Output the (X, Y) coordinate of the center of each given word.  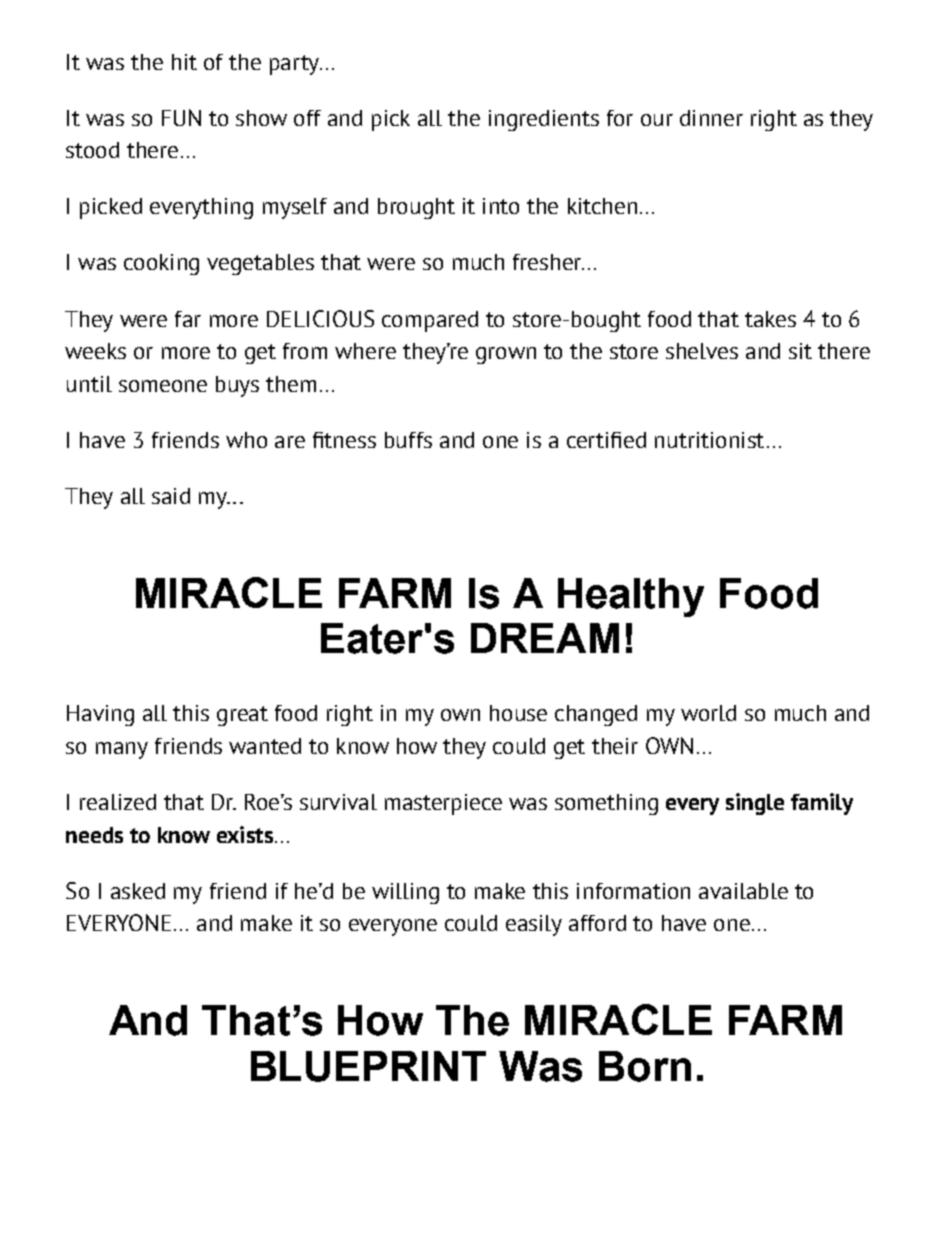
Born (645, 1066)
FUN (181, 117)
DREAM (545, 638)
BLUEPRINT (368, 1066)
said (171, 496)
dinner (711, 118)
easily (534, 925)
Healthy (631, 597)
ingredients (544, 120)
